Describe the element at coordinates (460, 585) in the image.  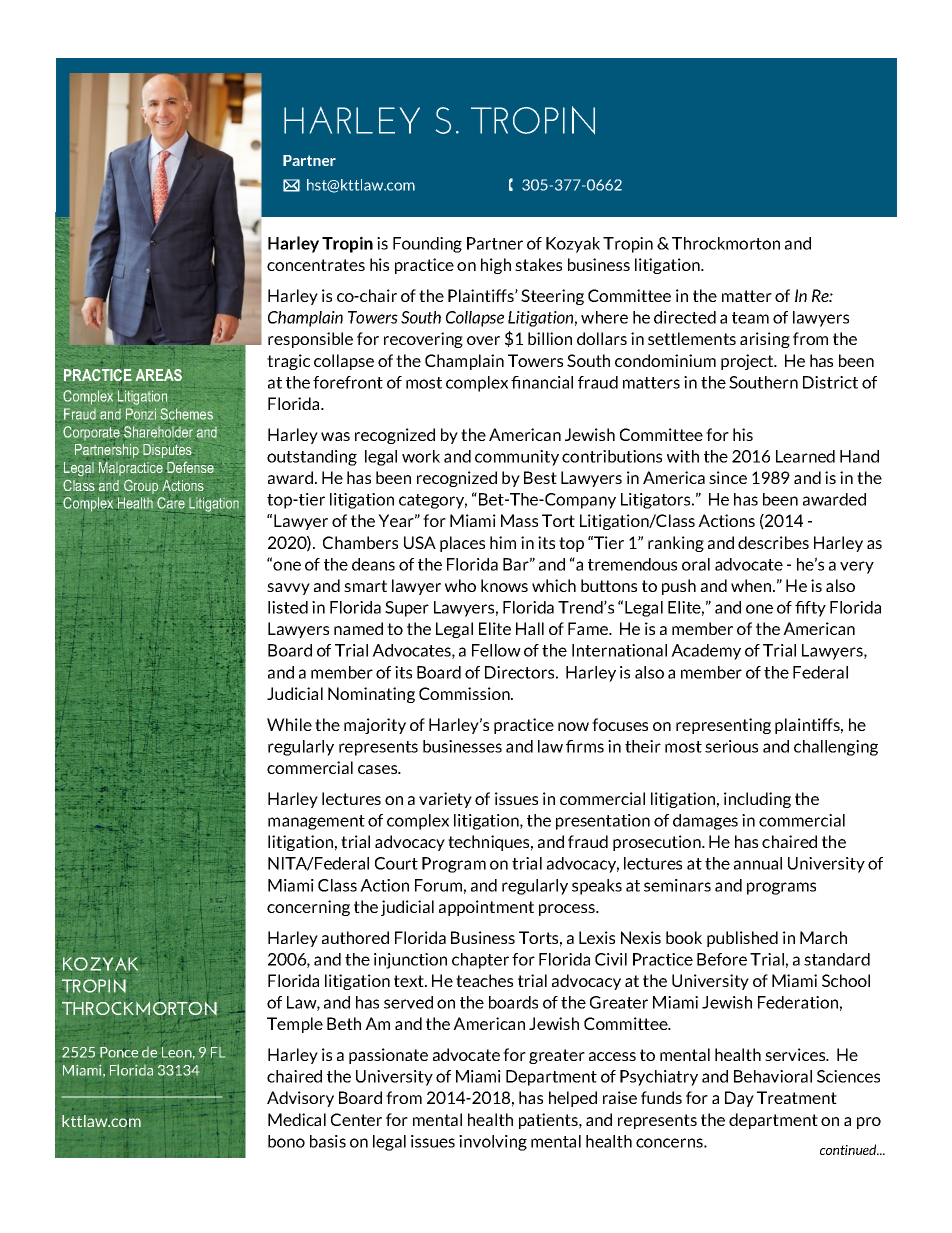
I see `who` at that location.
